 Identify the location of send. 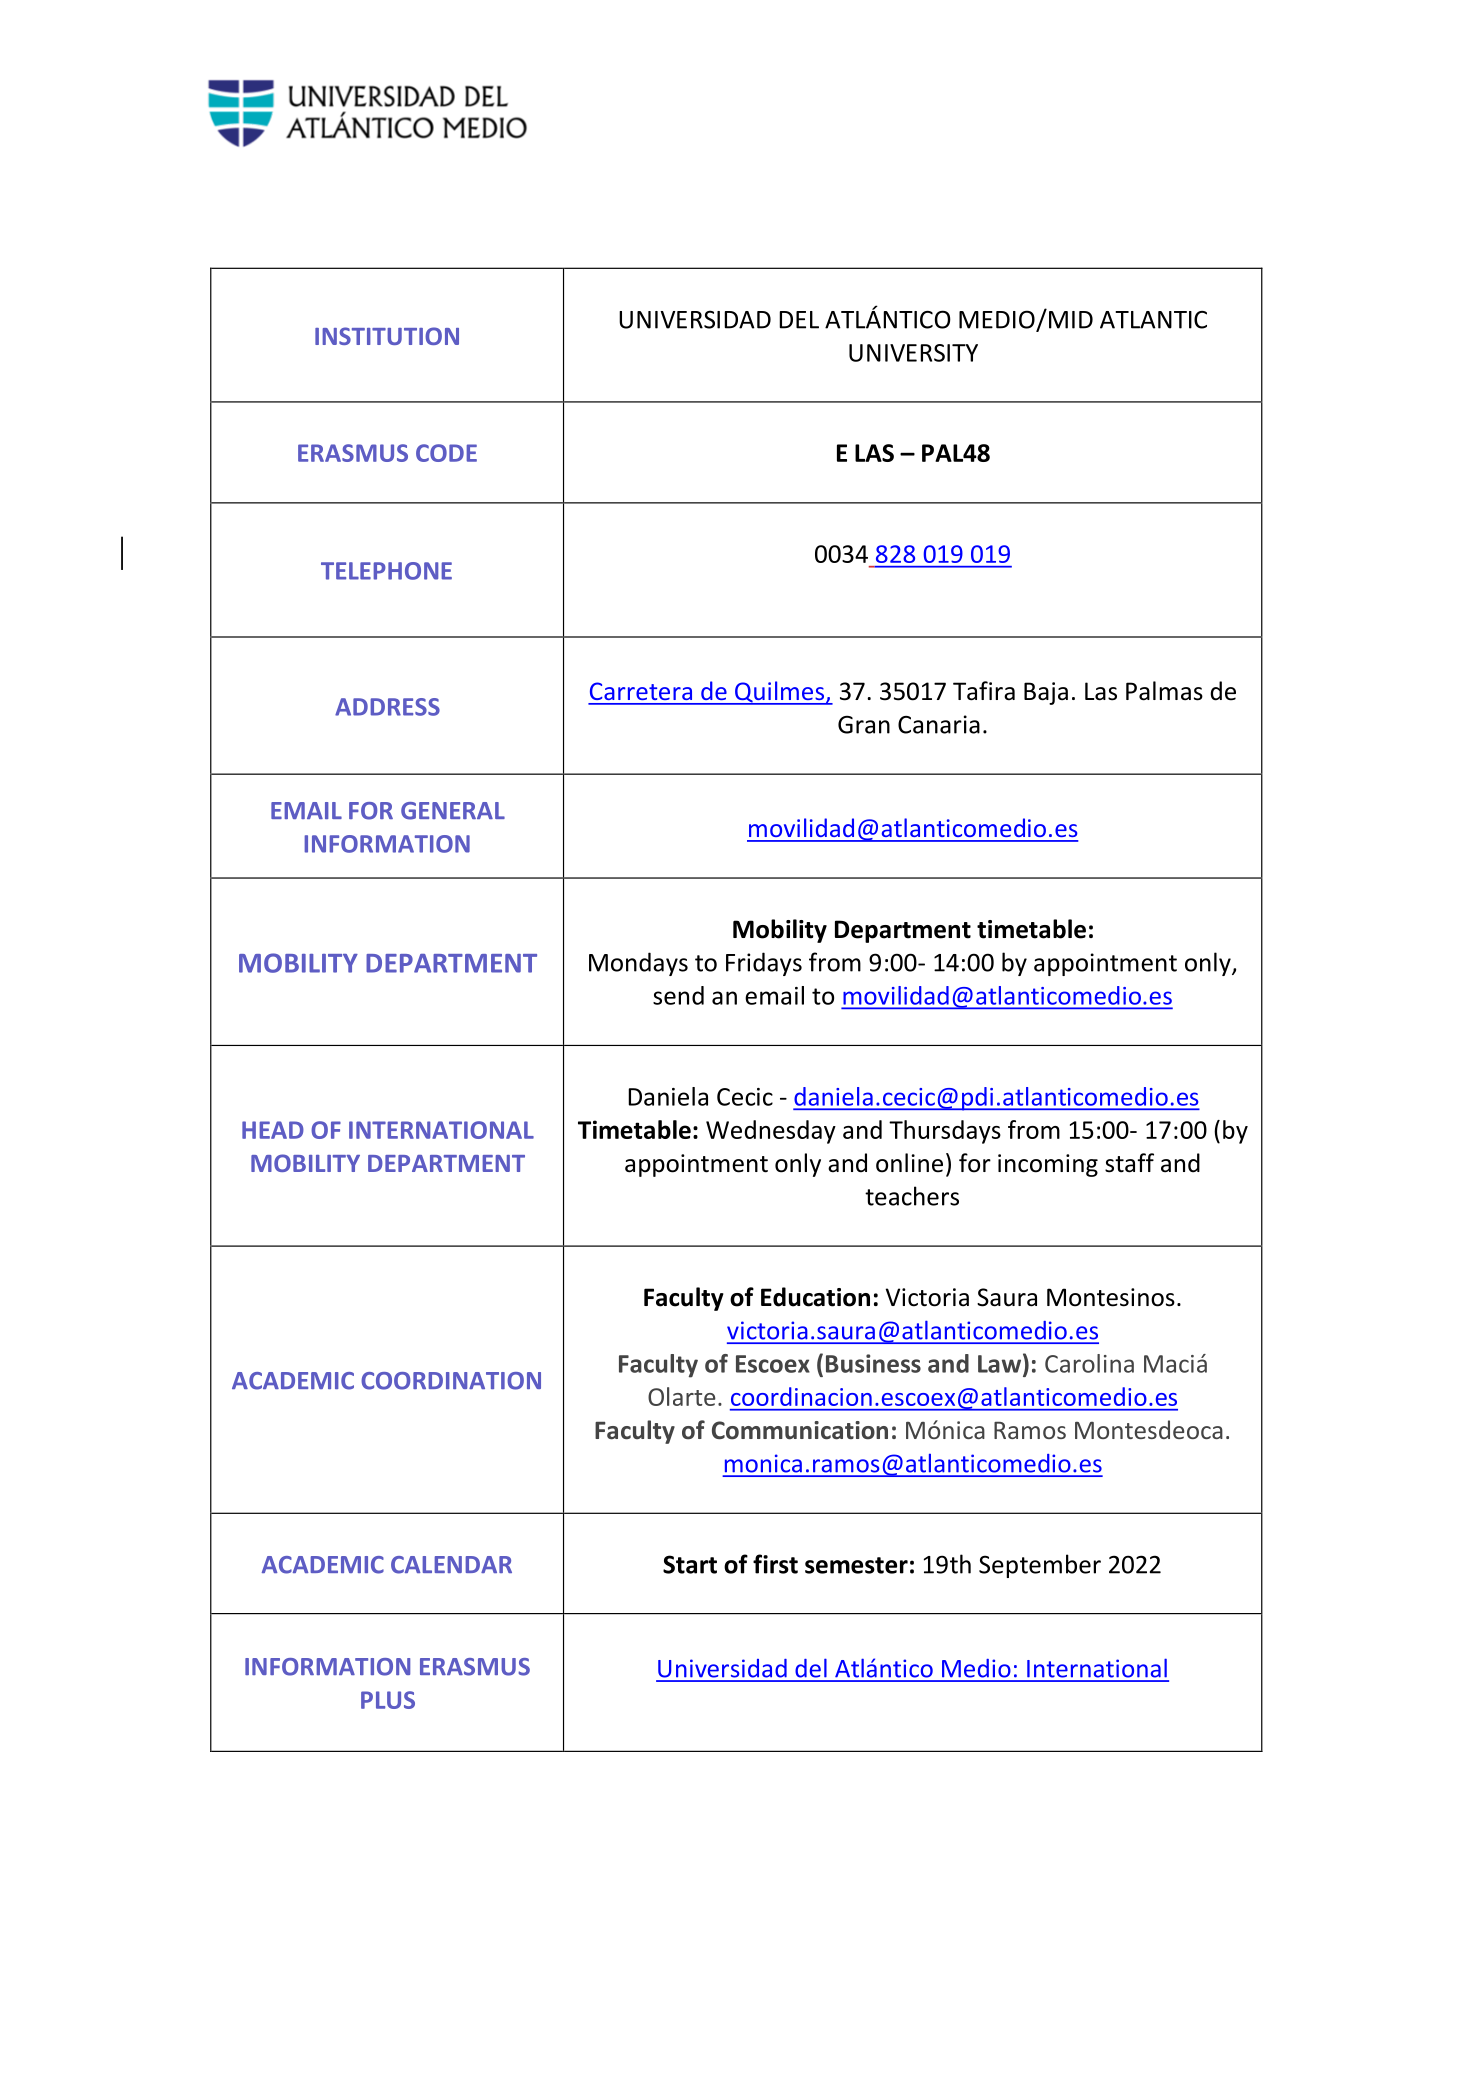
(678, 995).
